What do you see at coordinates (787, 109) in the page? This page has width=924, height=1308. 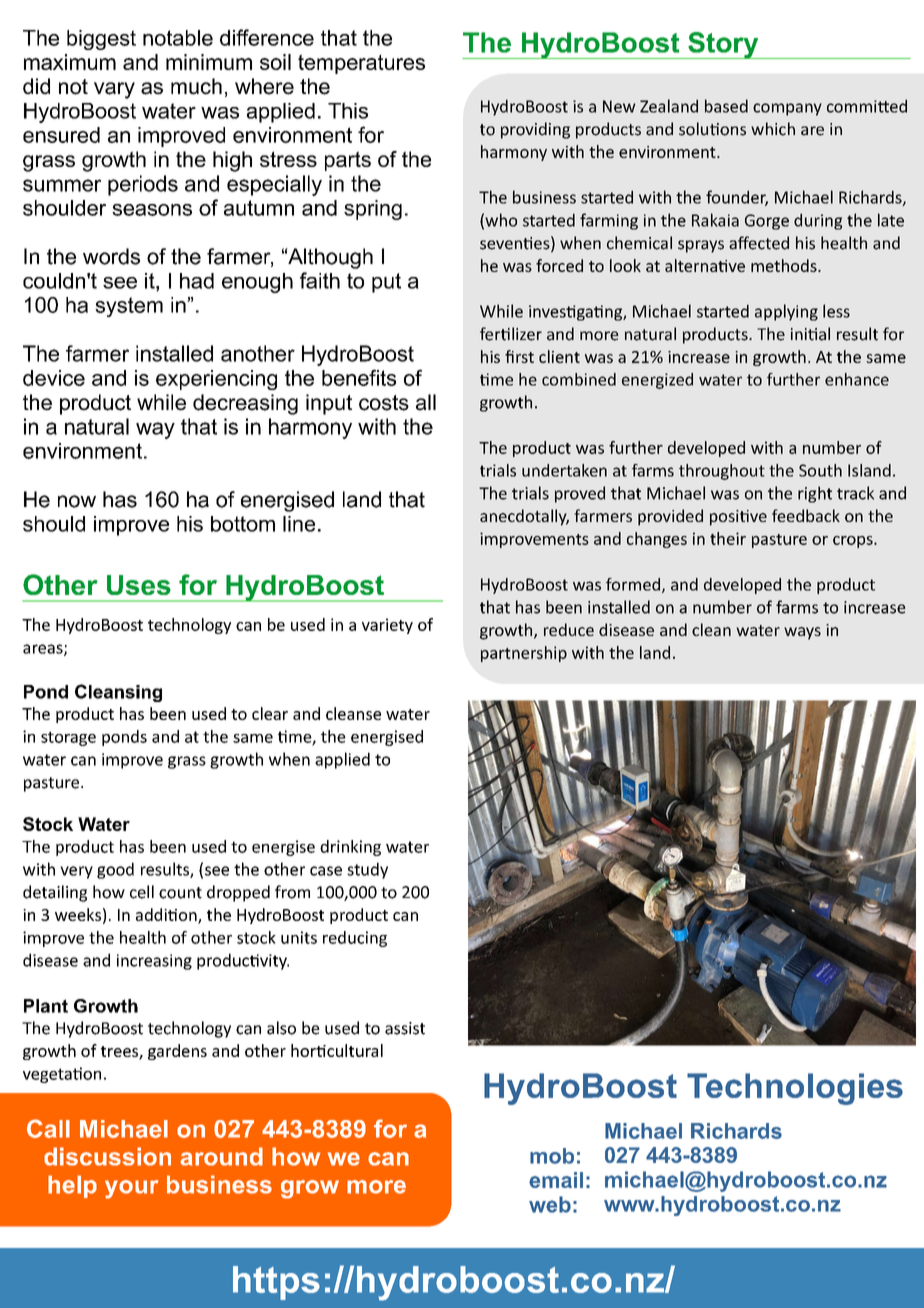 I see `company` at bounding box center [787, 109].
